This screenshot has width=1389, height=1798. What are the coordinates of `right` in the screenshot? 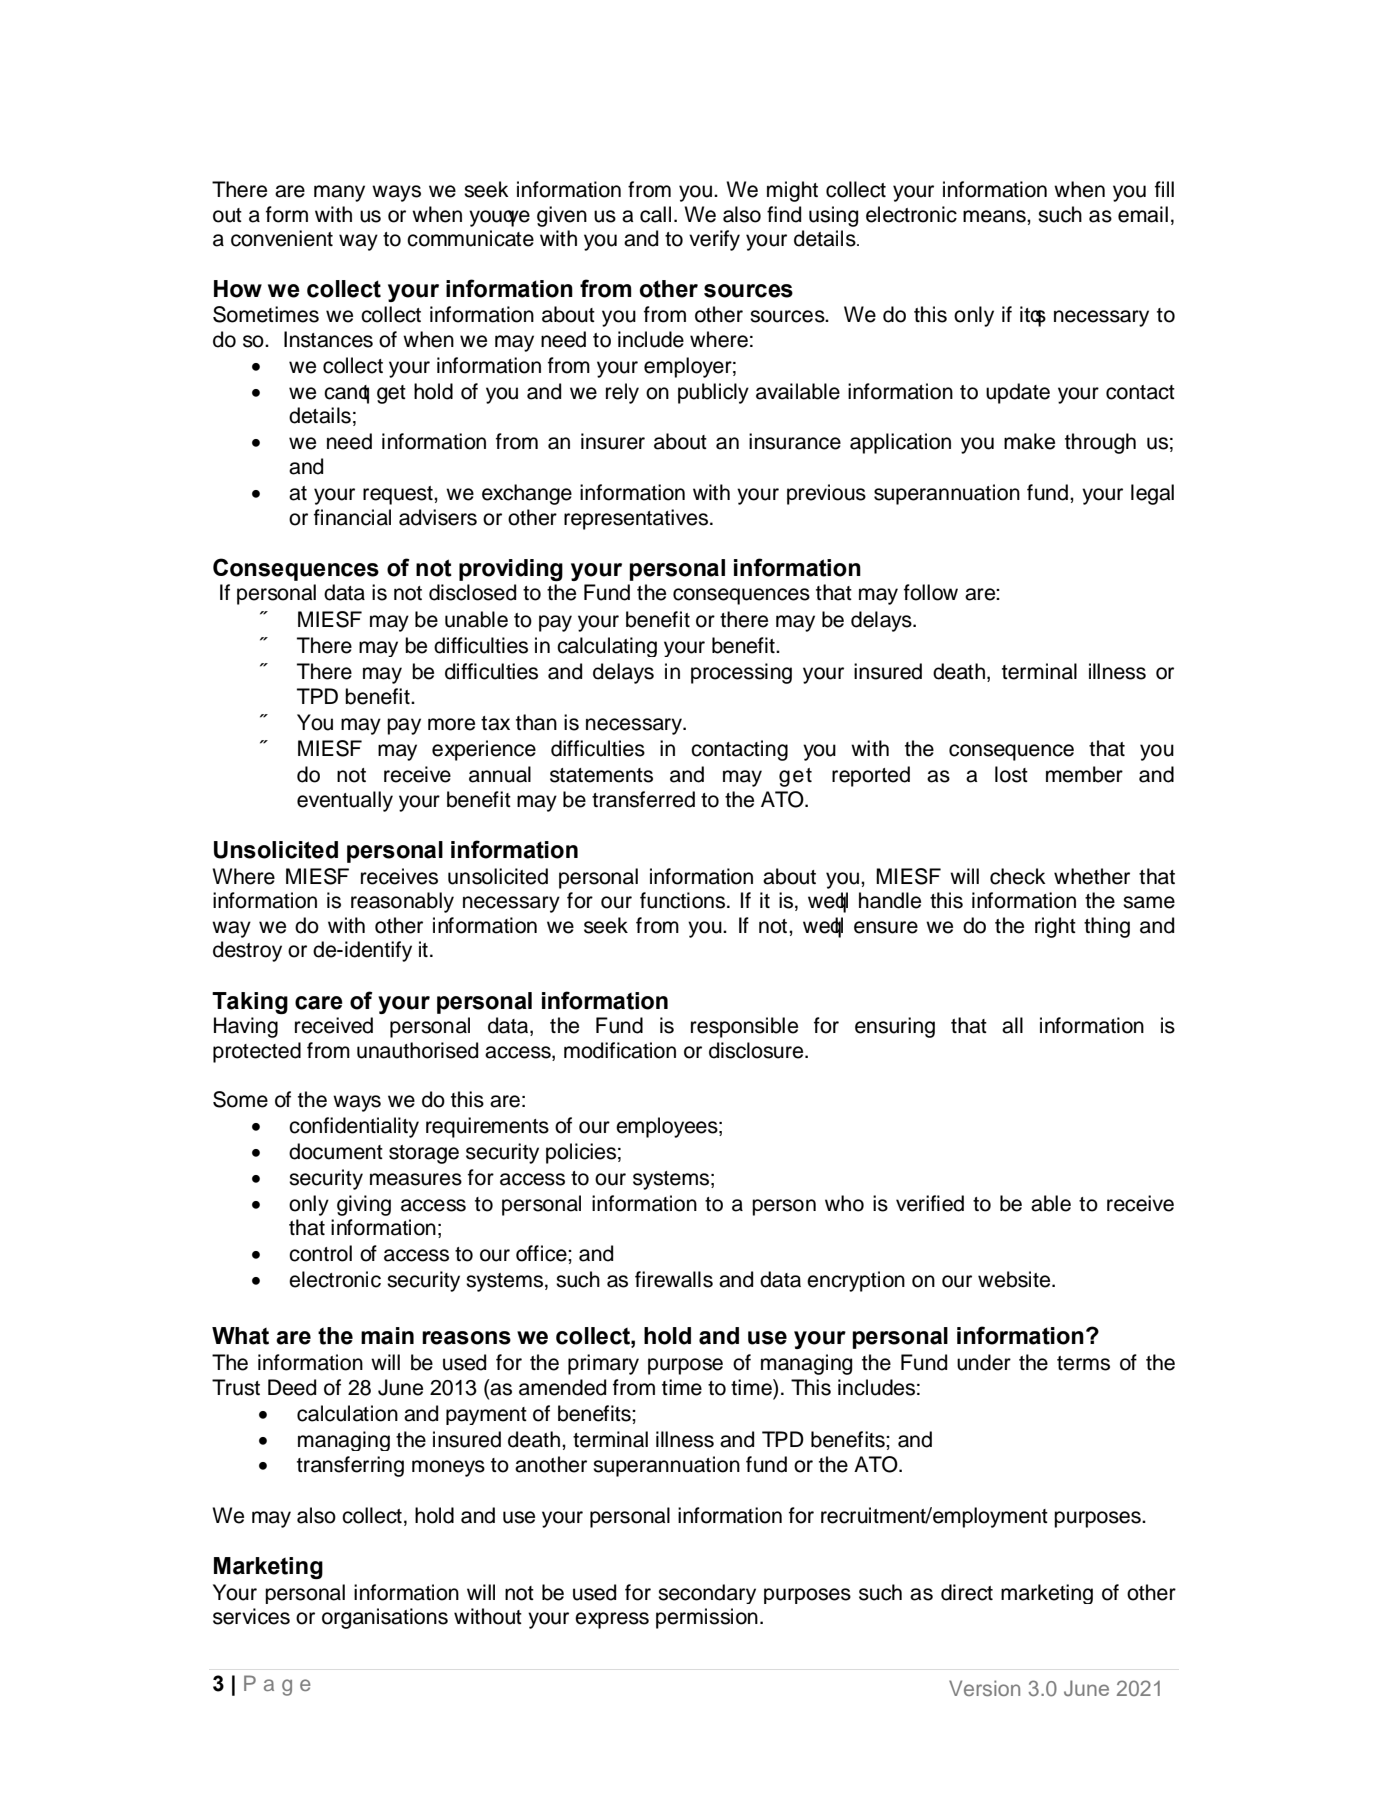 It's located at (1055, 927).
